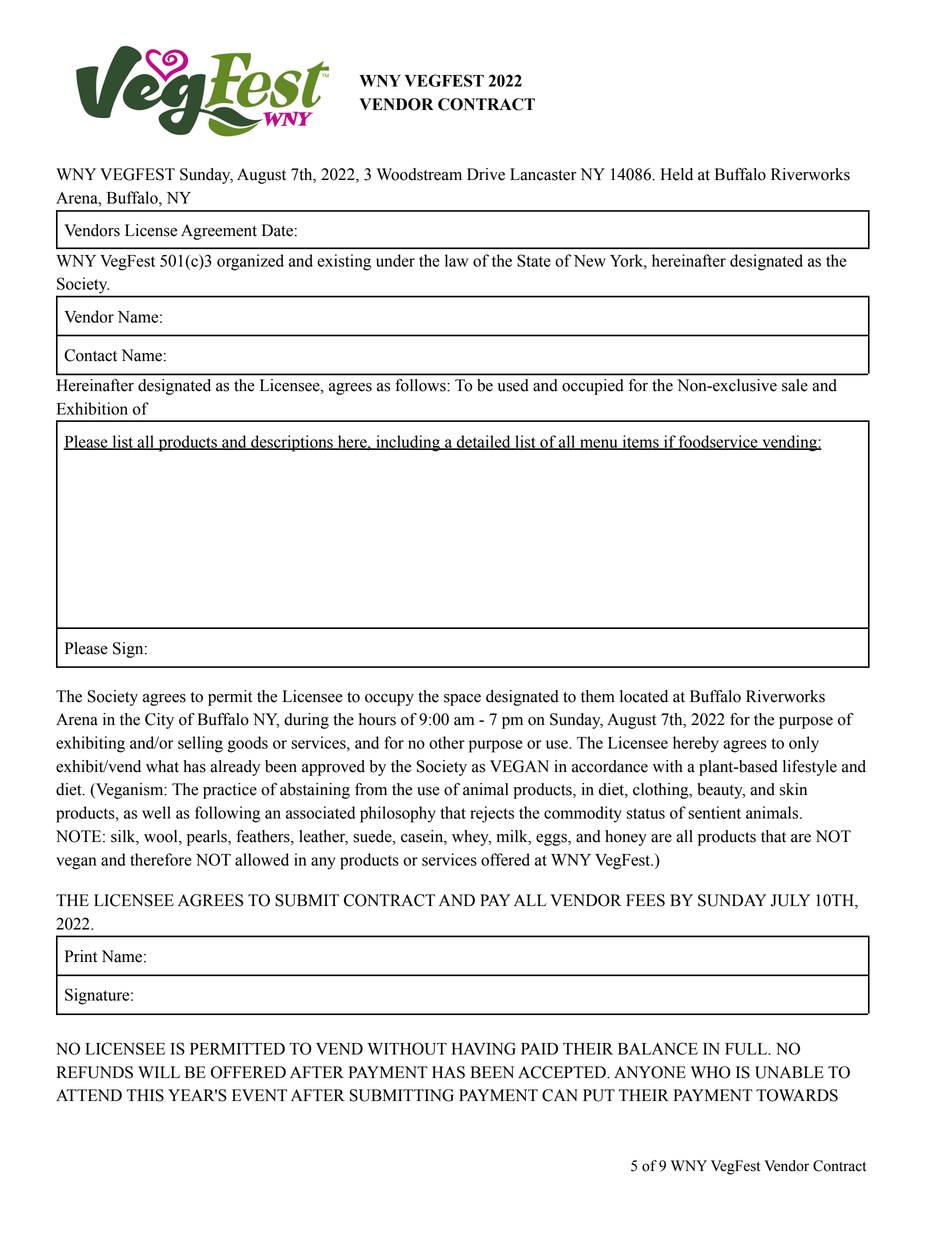  I want to click on City, so click(159, 721).
